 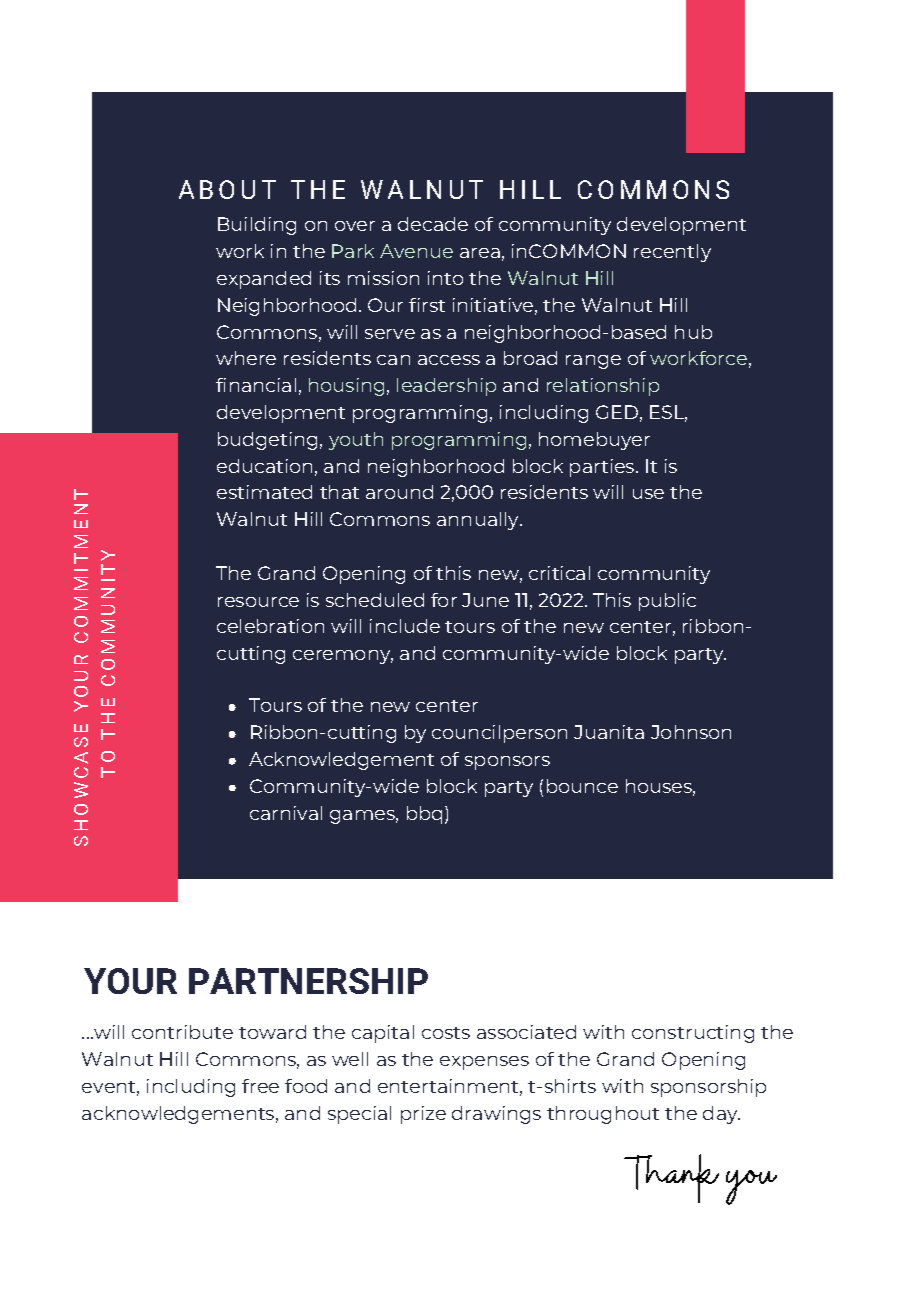 I want to click on constructing, so click(x=693, y=1034).
